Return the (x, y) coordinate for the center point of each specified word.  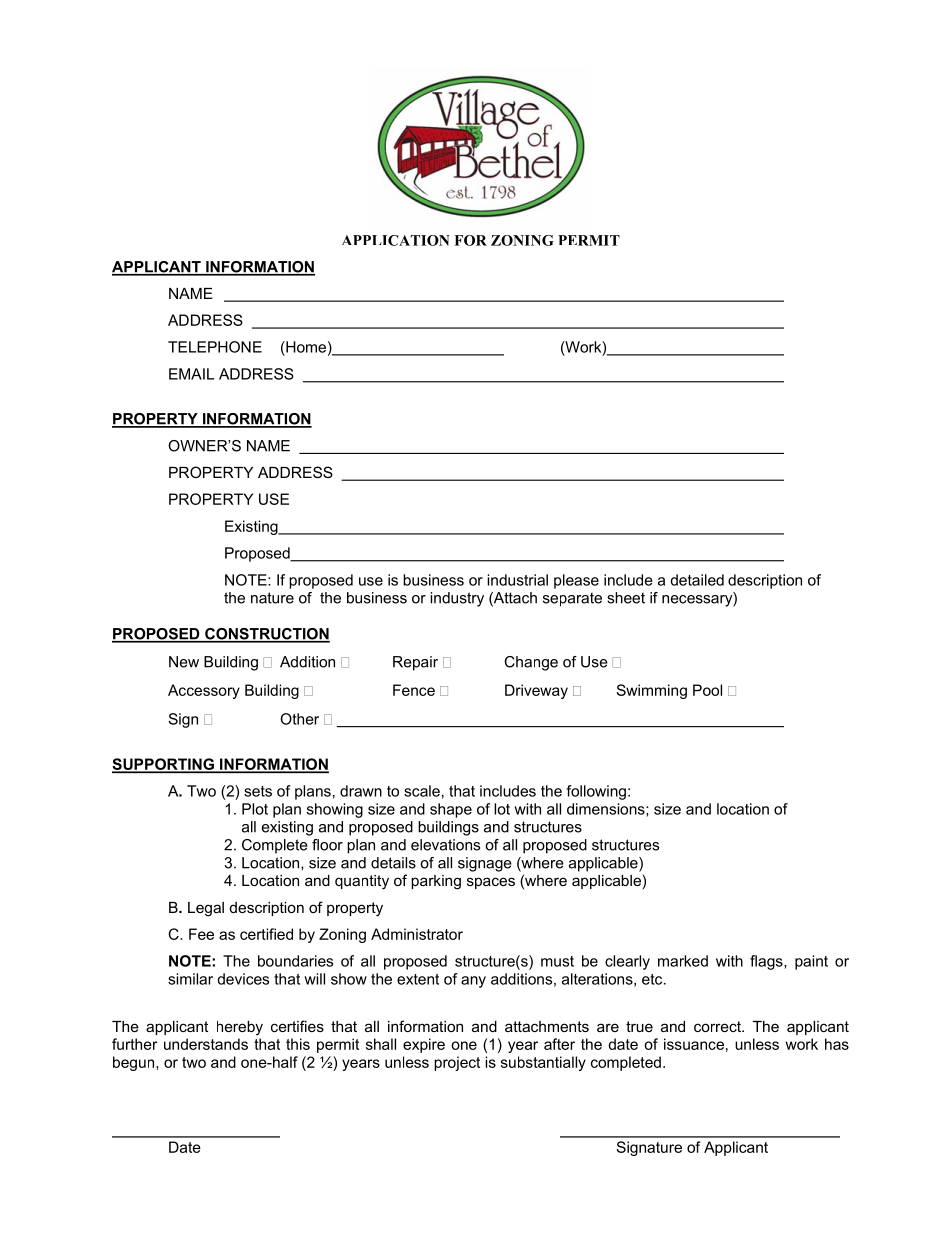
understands (206, 1044)
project (457, 1063)
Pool (707, 690)
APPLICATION (396, 240)
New (184, 662)
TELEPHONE (215, 347)
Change (531, 663)
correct (718, 1026)
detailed (697, 580)
